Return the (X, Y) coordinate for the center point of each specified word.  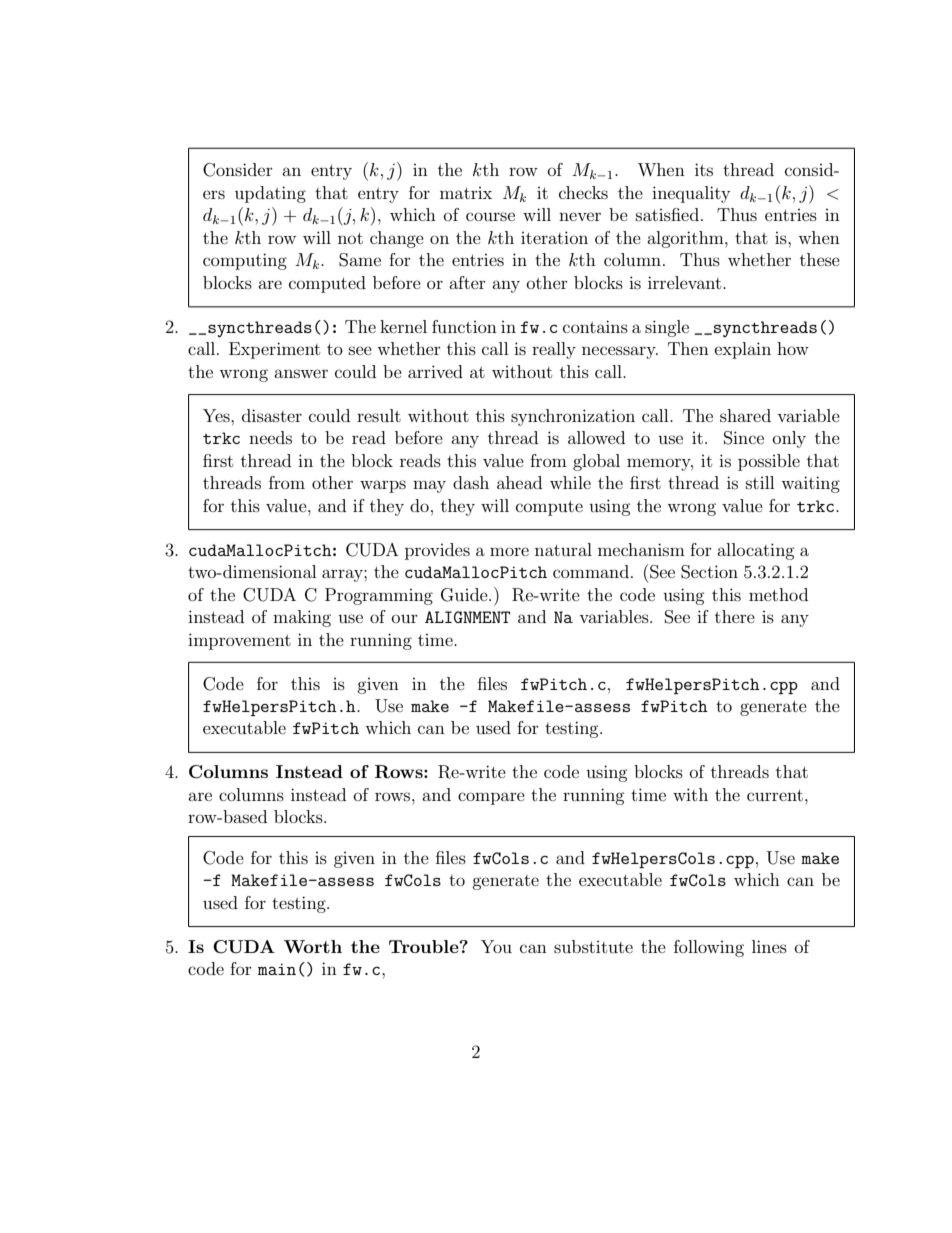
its (704, 169)
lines (769, 946)
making (302, 618)
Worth (313, 946)
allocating (756, 551)
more (509, 551)
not (350, 238)
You (496, 946)
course (490, 216)
